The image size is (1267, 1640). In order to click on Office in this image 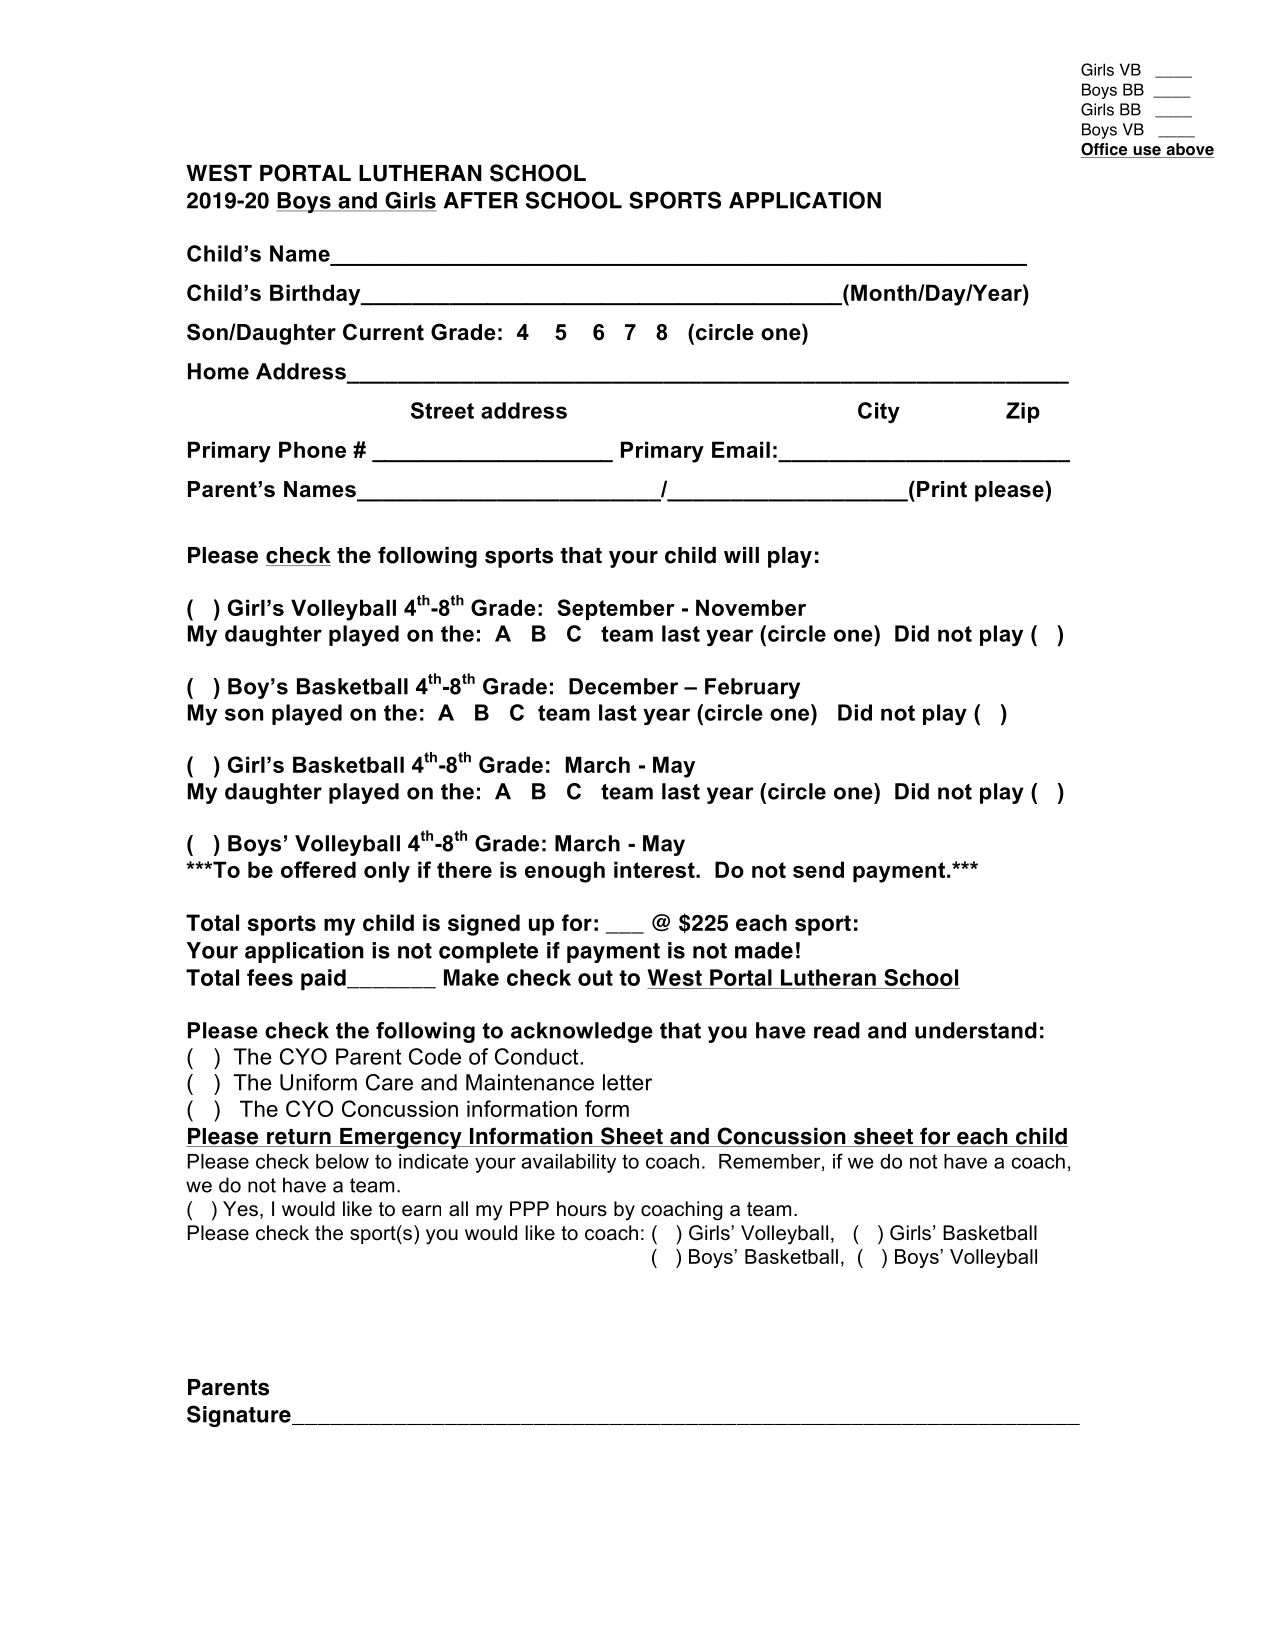, I will do `click(1105, 150)`.
